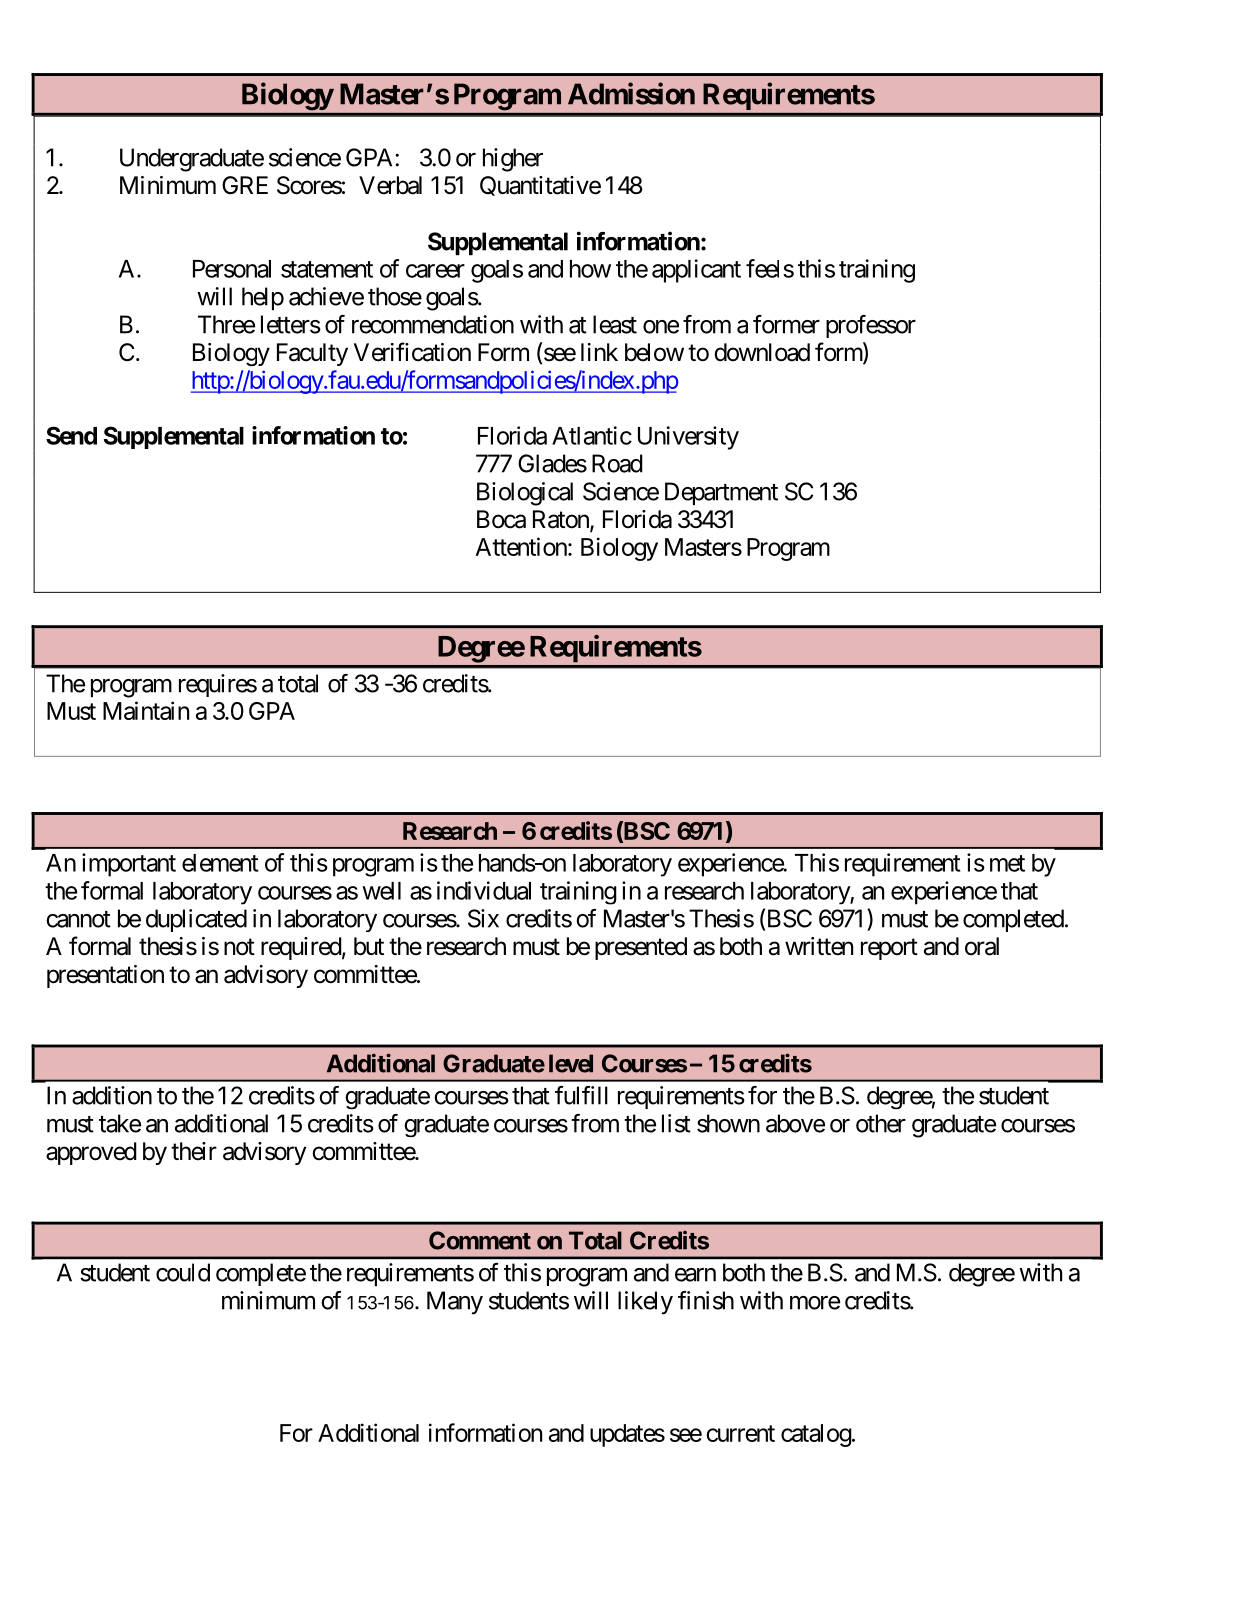 Image resolution: width=1234 pixels, height=1597 pixels. What do you see at coordinates (455, 1303) in the screenshot?
I see `Many` at bounding box center [455, 1303].
